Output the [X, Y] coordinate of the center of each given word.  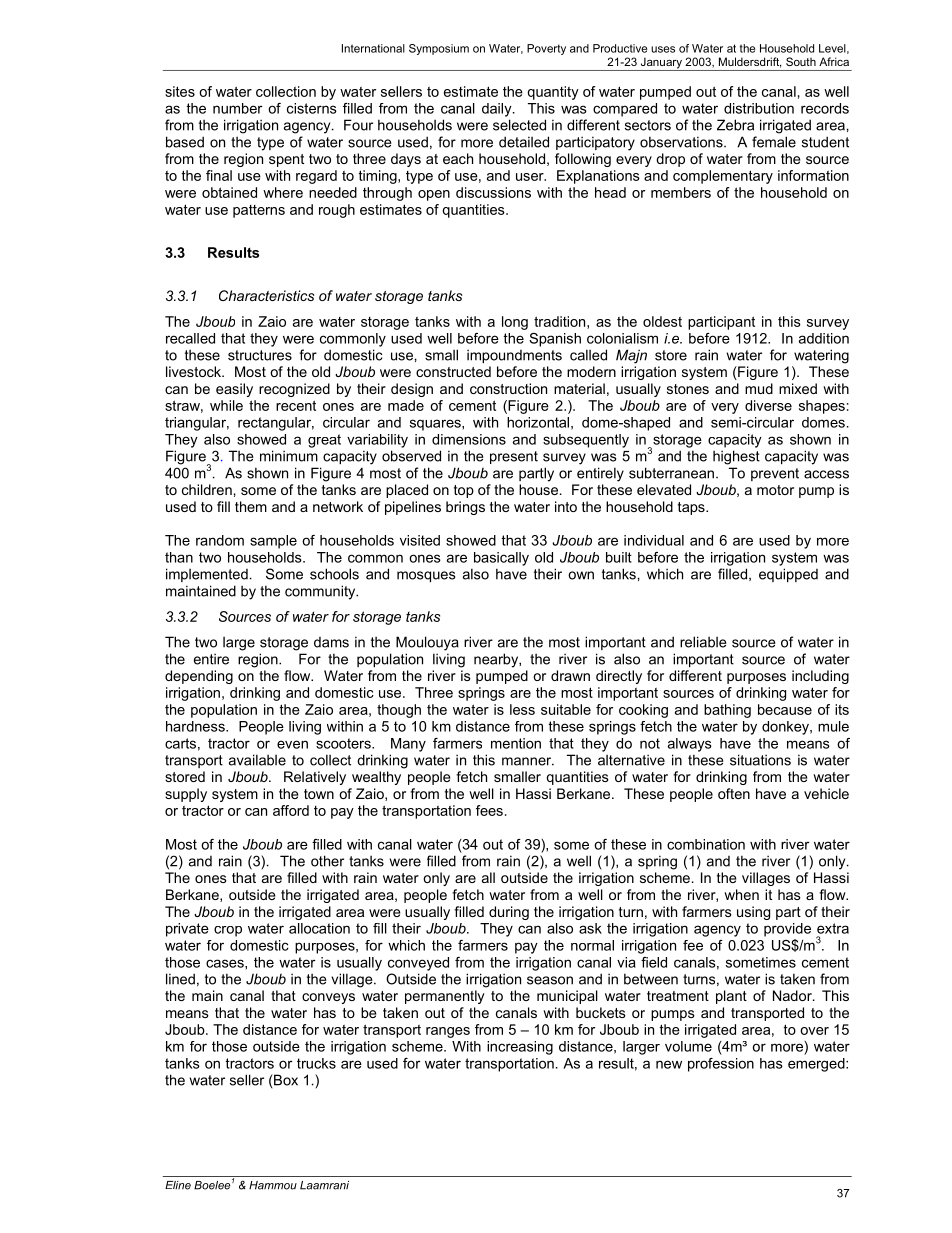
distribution [759, 108]
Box [285, 1080]
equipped [788, 575]
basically [501, 559]
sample [273, 542]
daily [498, 110]
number [237, 108]
